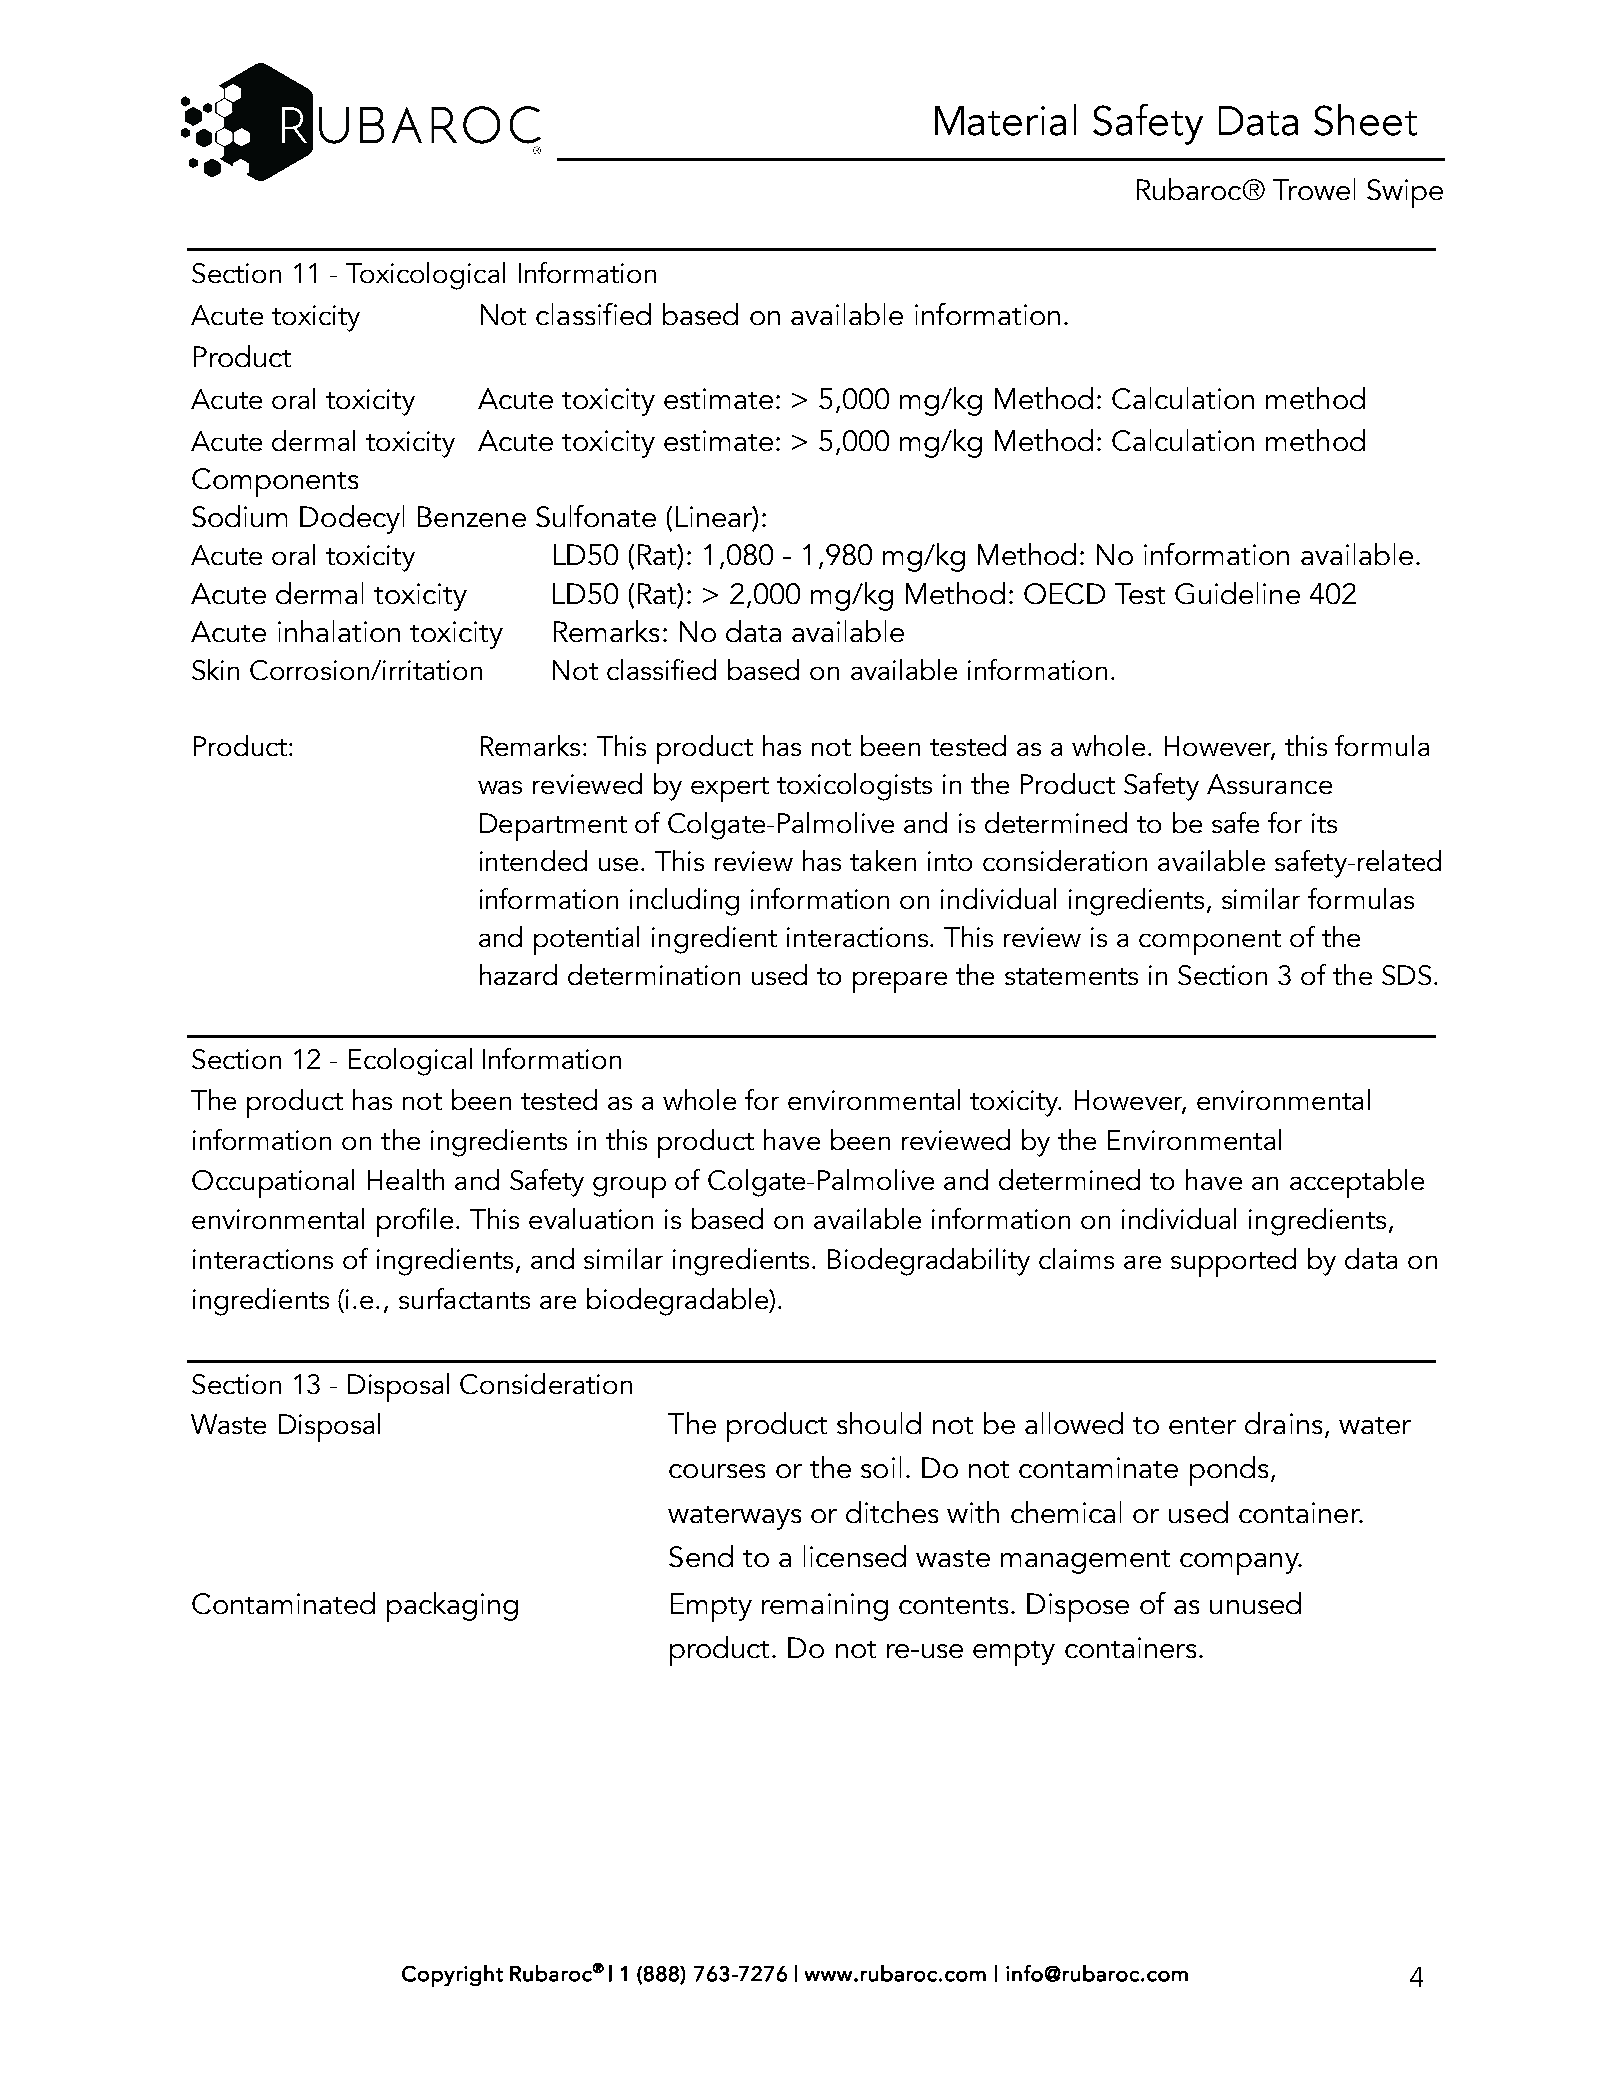  I want to click on Toxicological, so click(425, 276).
